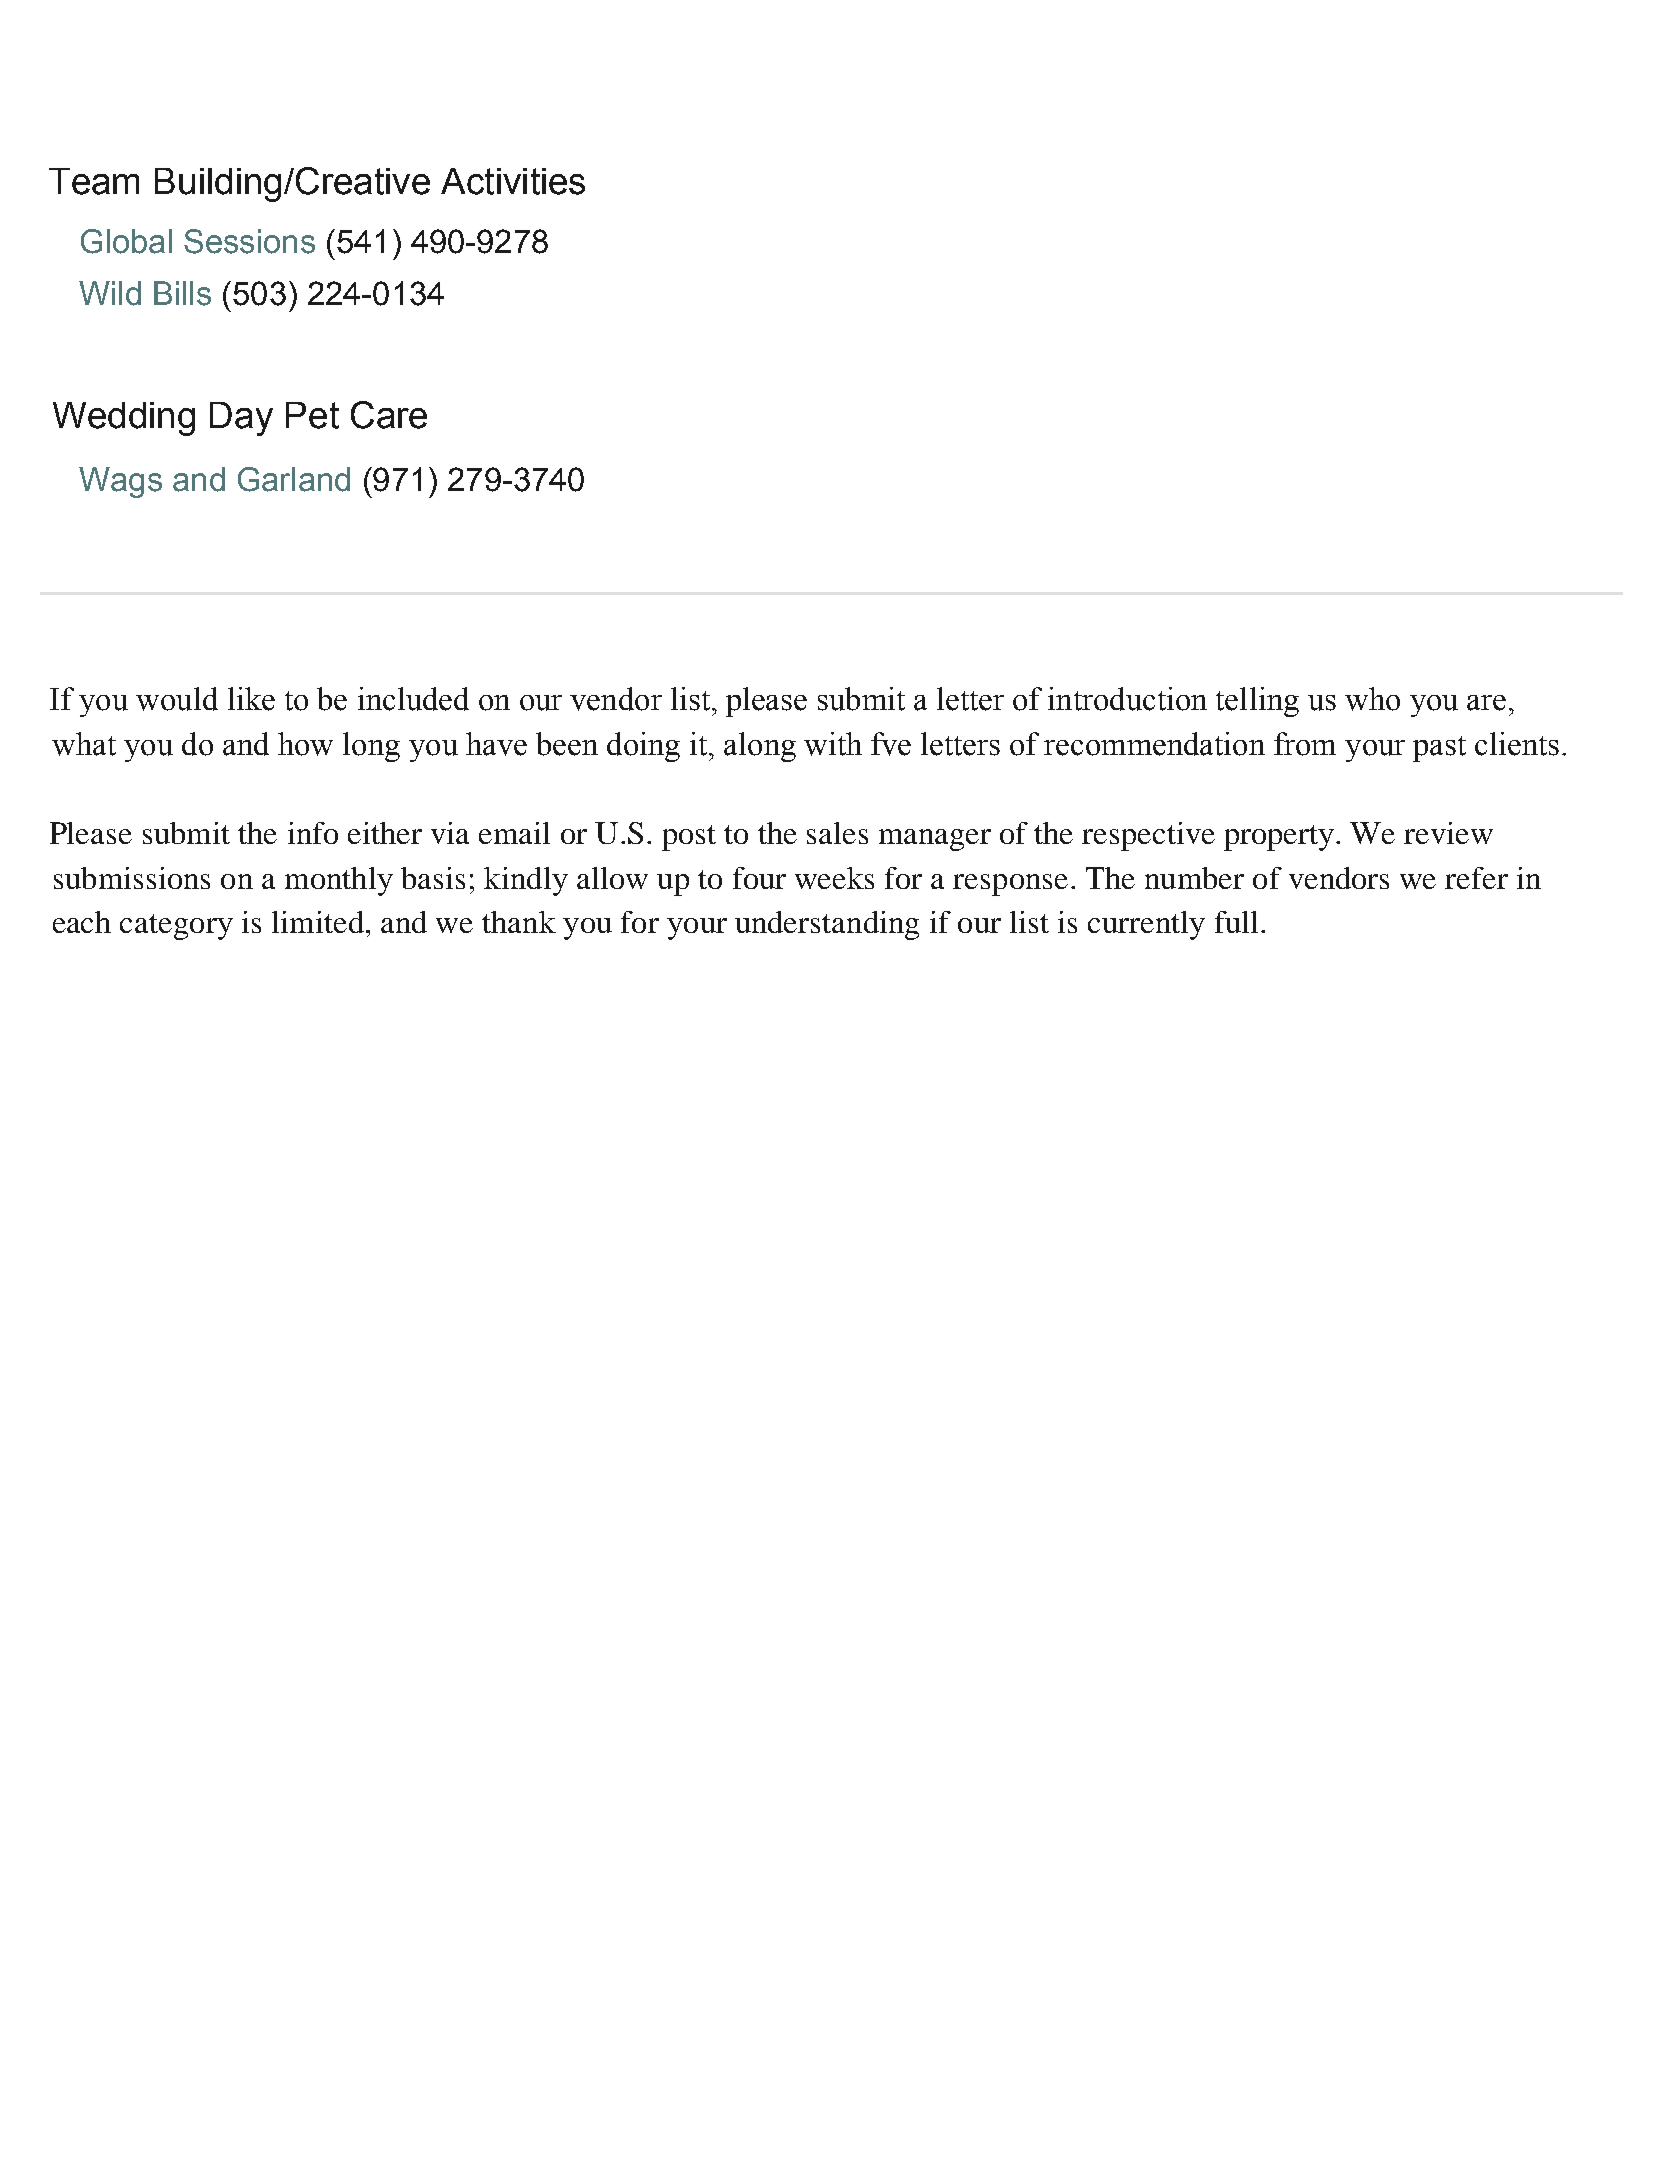 This screenshot has width=1671, height=2162. Describe the element at coordinates (1127, 699) in the screenshot. I see `introduction` at that location.
